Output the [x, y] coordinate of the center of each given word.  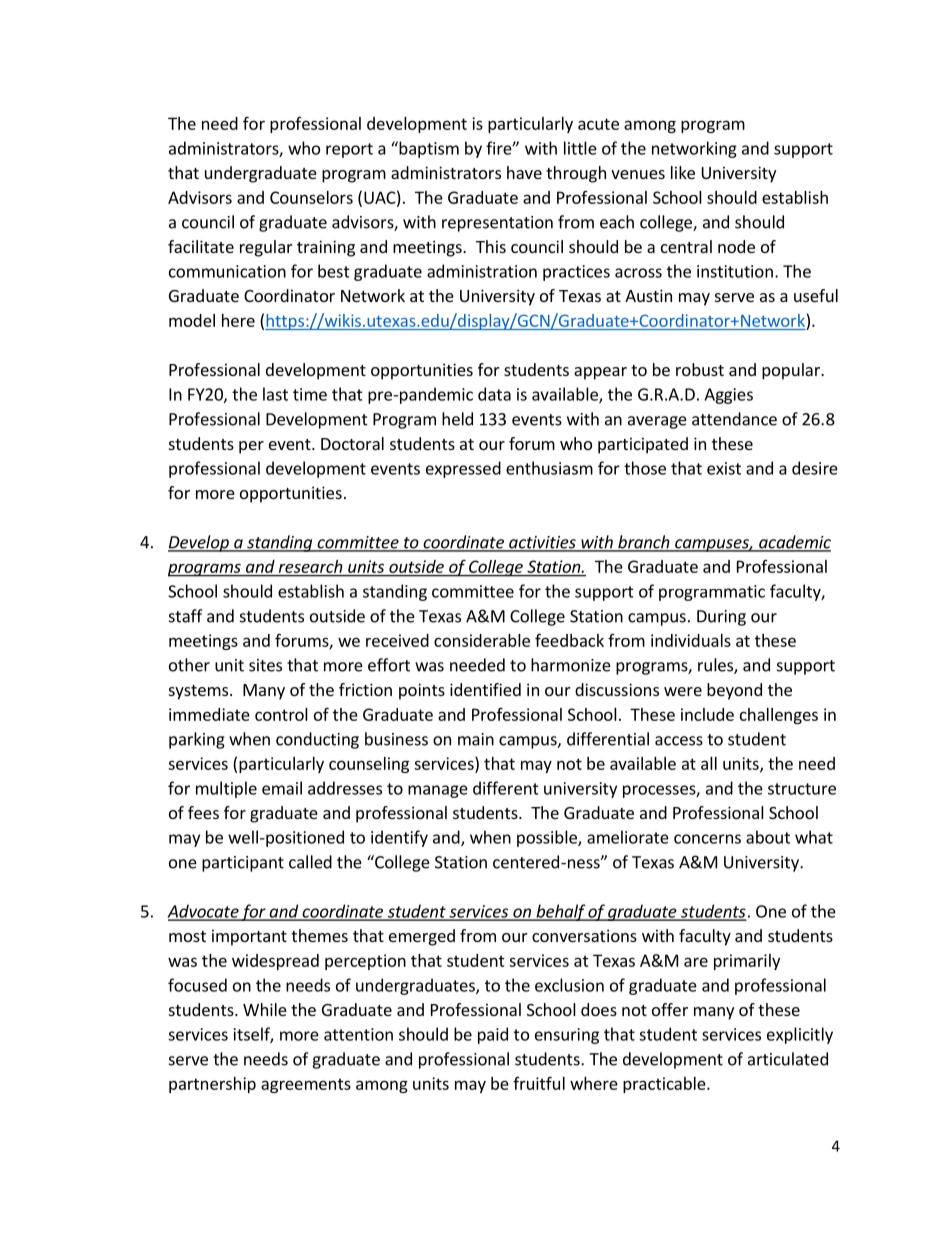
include [707, 714]
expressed [463, 469]
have [524, 172]
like [683, 172]
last [275, 394]
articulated [788, 1059]
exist [724, 468]
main [476, 739]
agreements [306, 1085]
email [282, 788]
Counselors [311, 197]
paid [493, 1035]
